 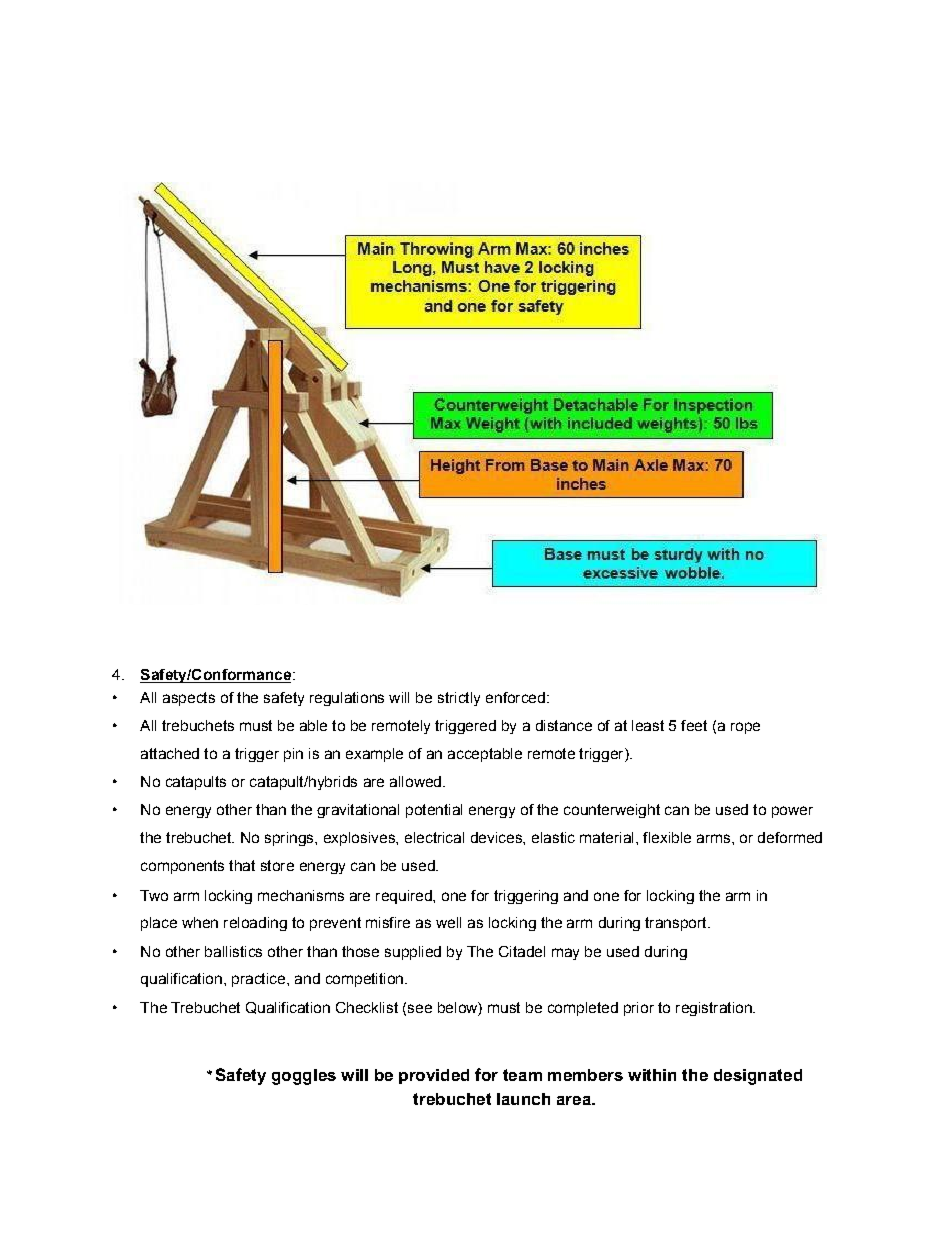 I want to click on transport, so click(x=677, y=924).
